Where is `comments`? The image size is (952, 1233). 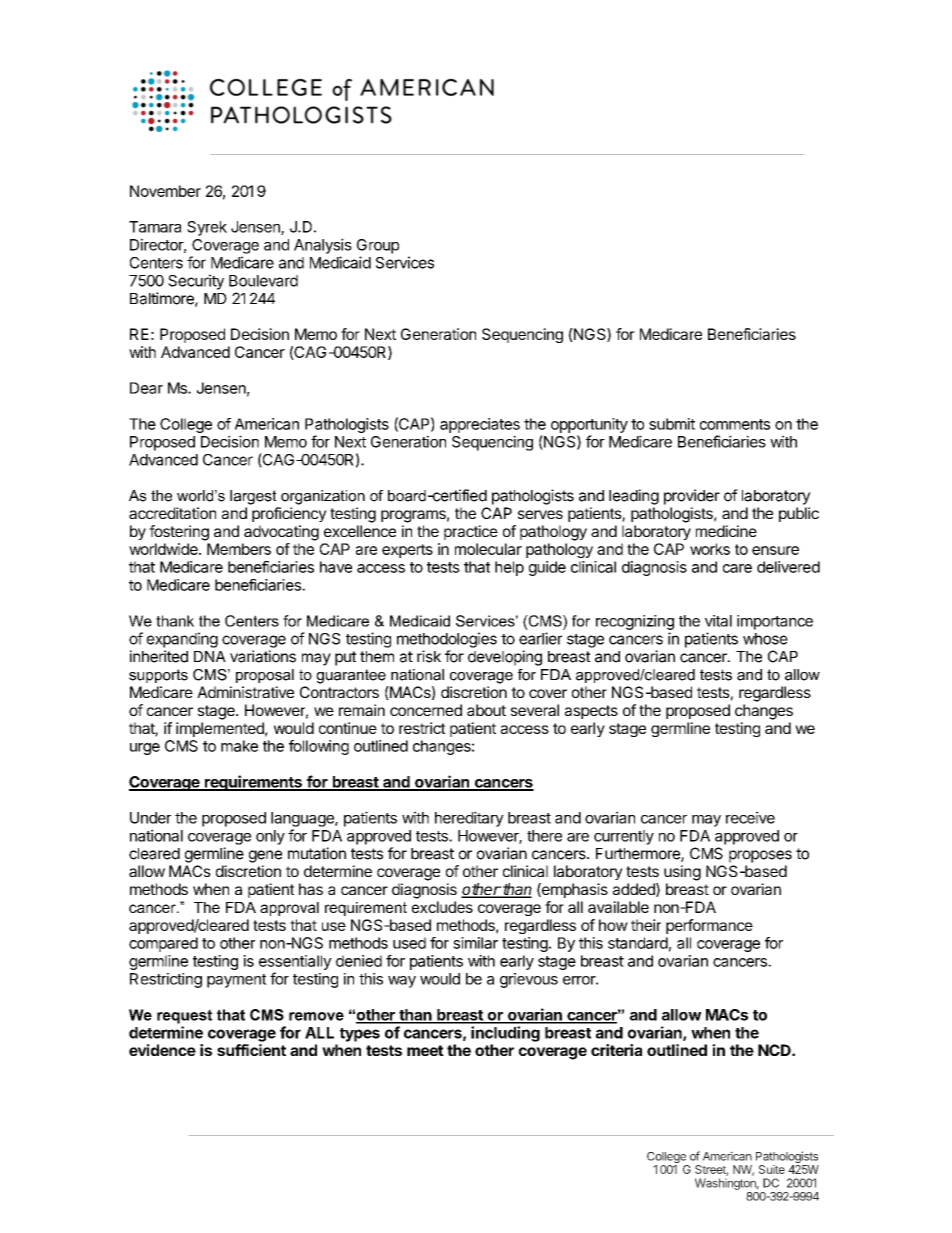 comments is located at coordinates (735, 424).
